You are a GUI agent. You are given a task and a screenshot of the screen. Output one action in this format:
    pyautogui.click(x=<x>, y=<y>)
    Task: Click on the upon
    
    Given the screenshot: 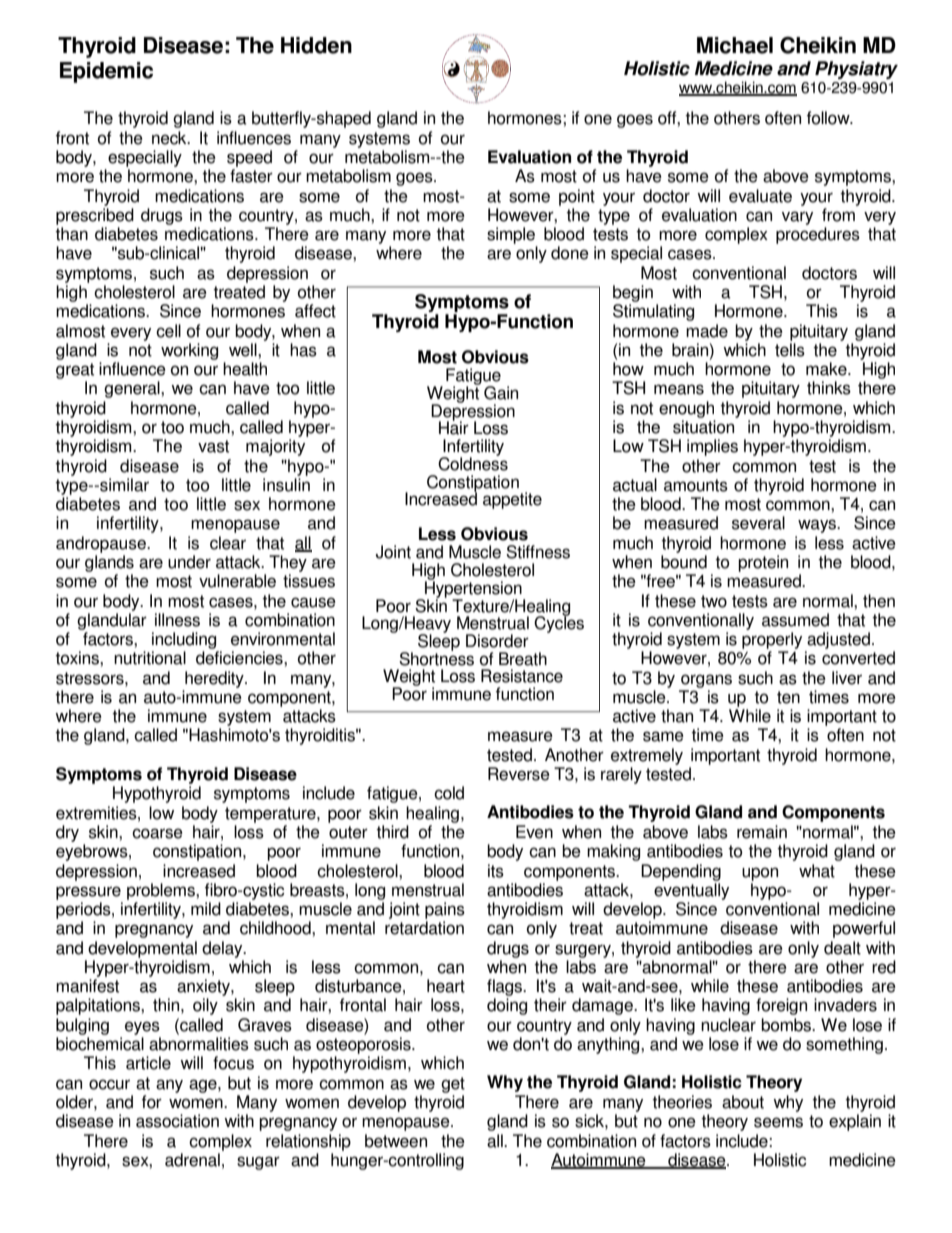 What is the action you would take?
    pyautogui.click(x=760, y=874)
